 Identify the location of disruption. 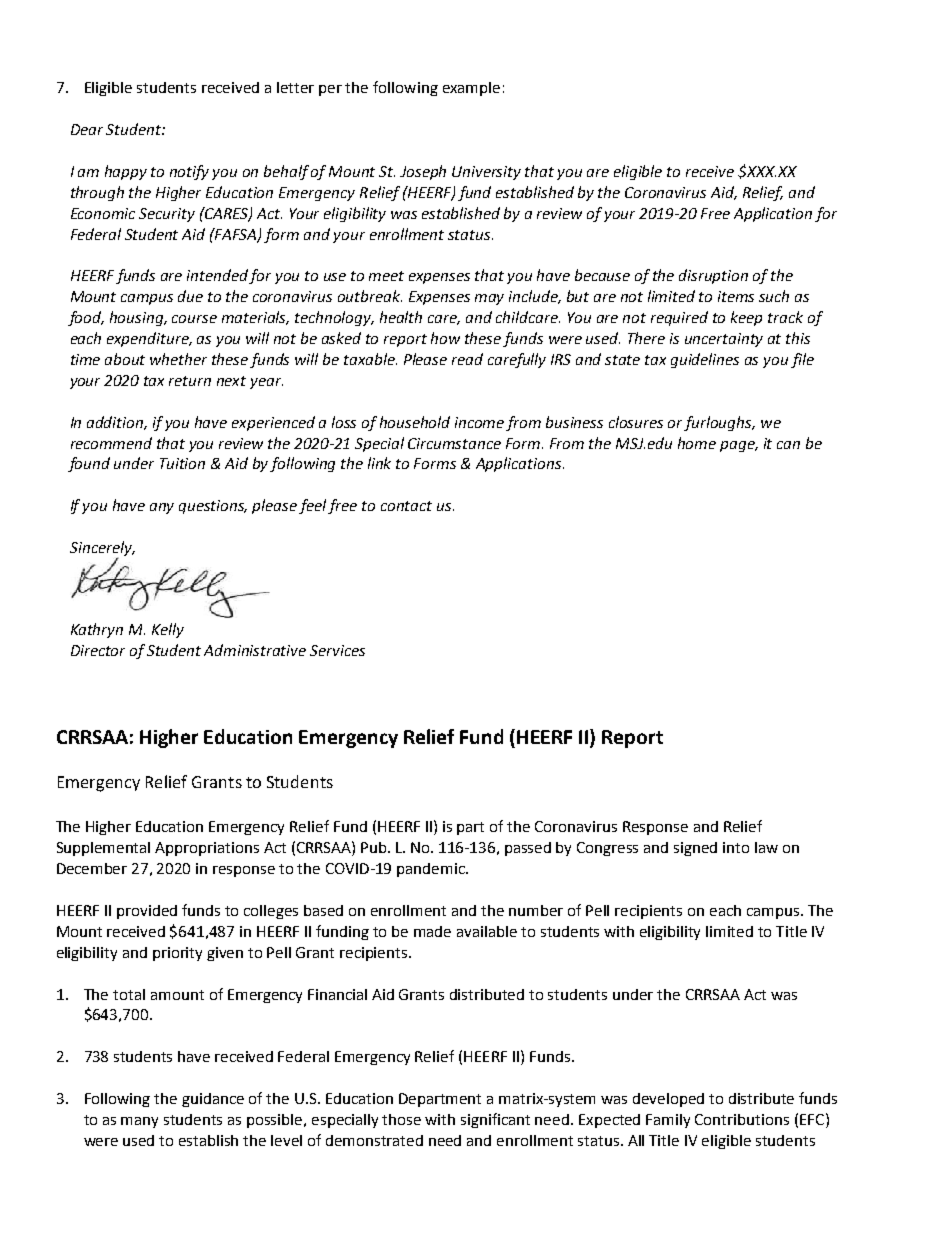
(713, 276).
